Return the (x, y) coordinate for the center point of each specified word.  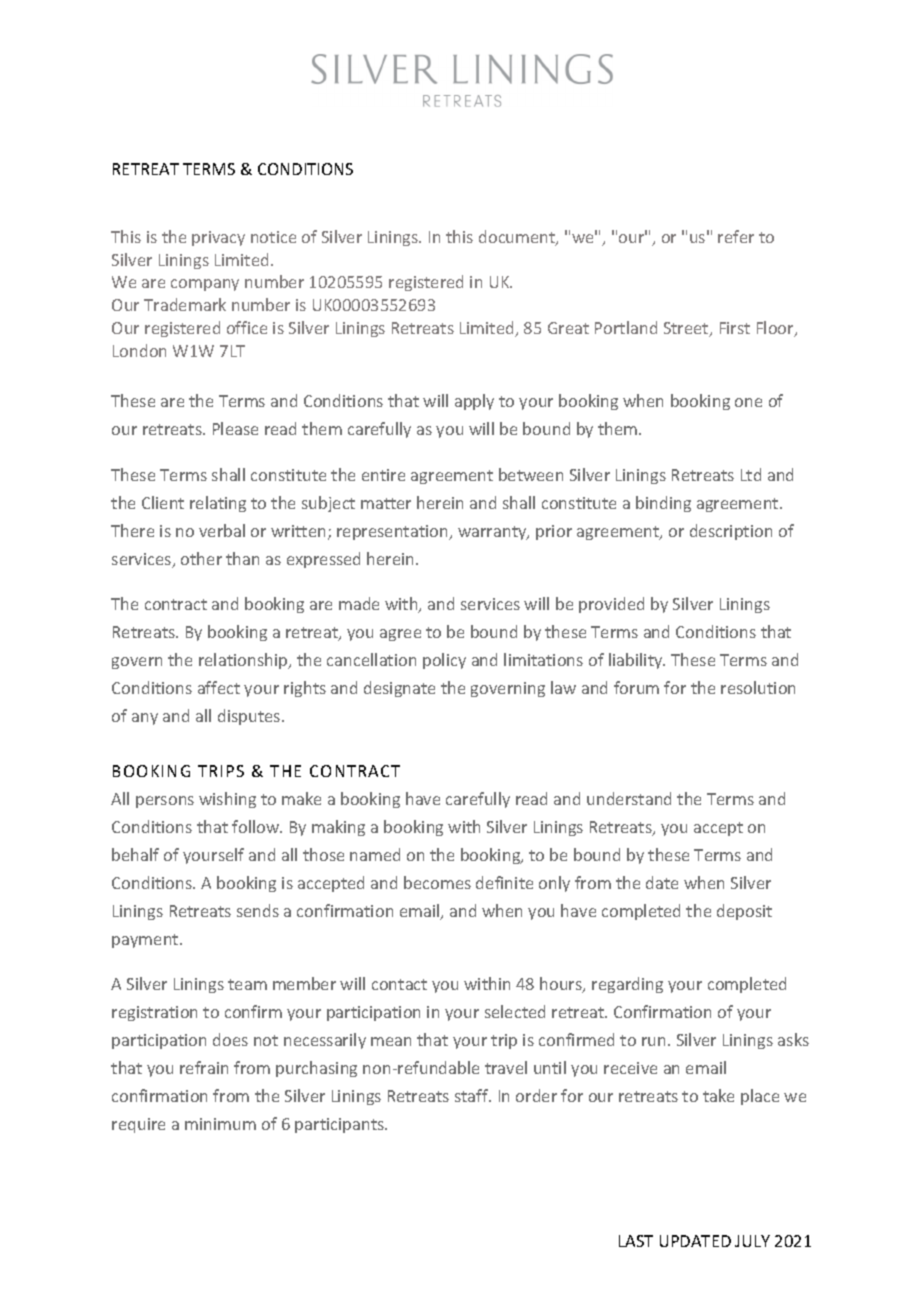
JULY (752, 1241)
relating (218, 504)
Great (568, 328)
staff (473, 1095)
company (205, 285)
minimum (220, 1124)
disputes (250, 717)
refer (736, 236)
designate (399, 689)
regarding (627, 985)
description (731, 532)
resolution (758, 687)
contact (399, 984)
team (247, 984)
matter (386, 503)
